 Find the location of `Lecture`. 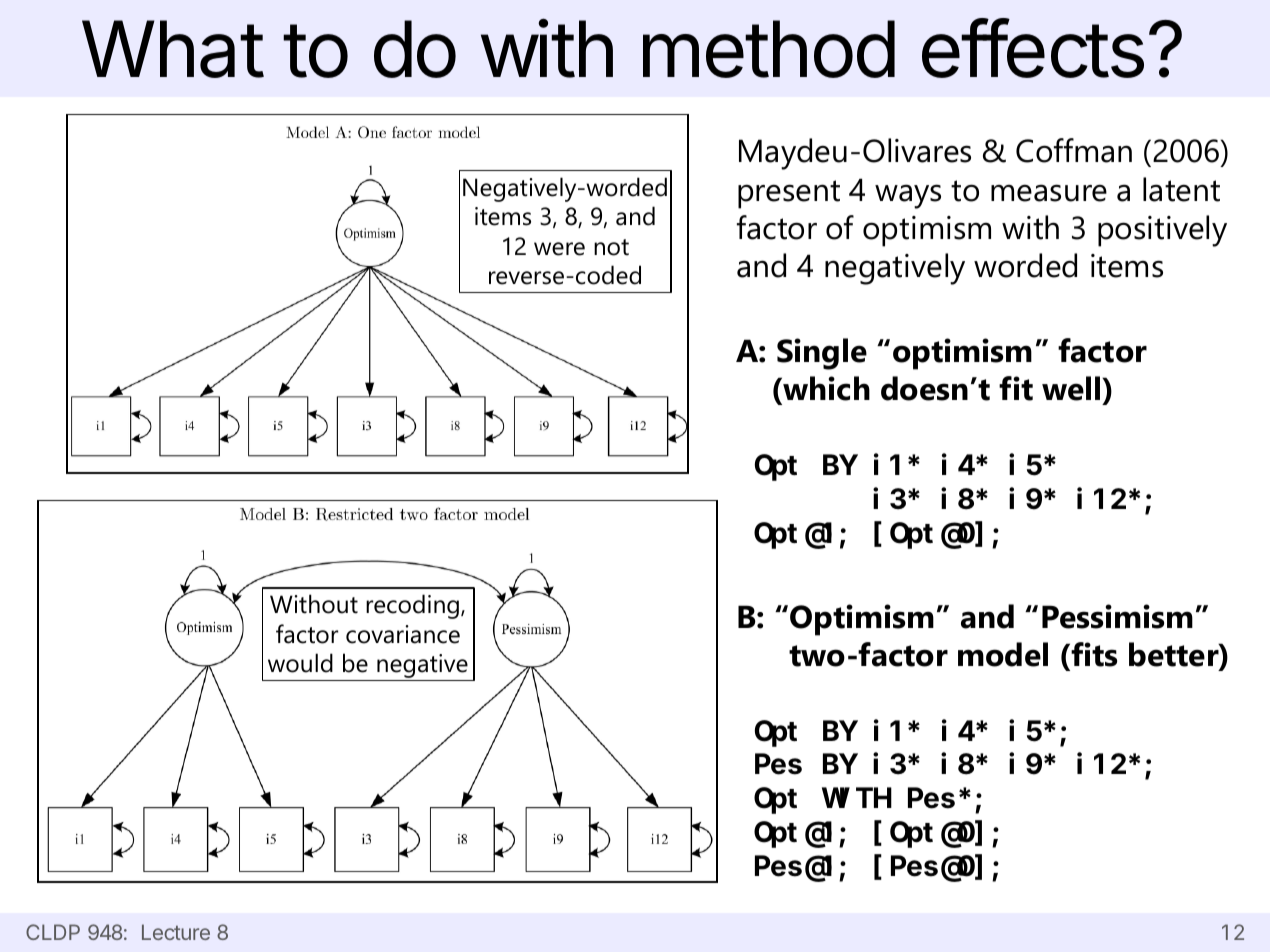

Lecture is located at coordinates (176, 932).
